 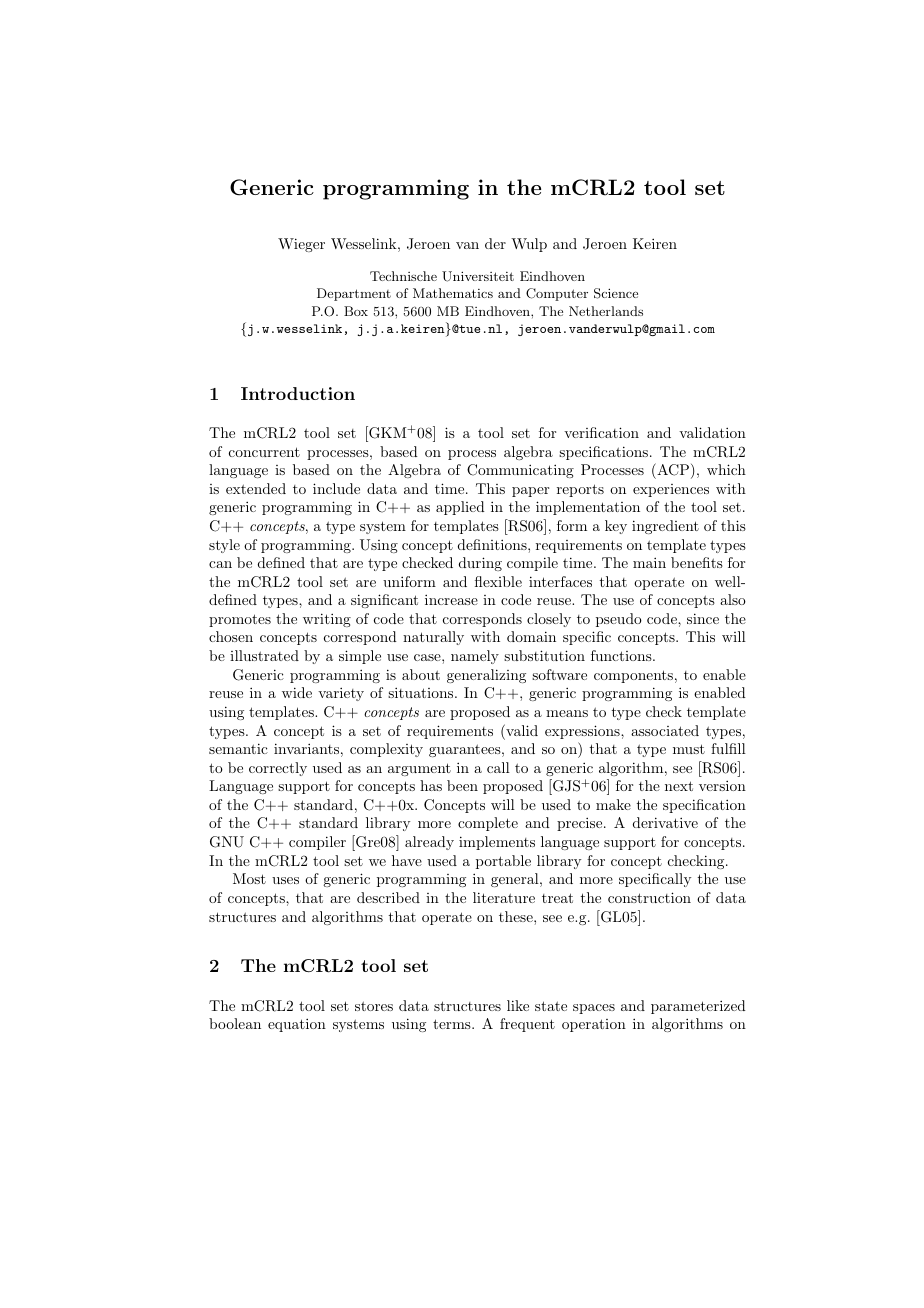 What do you see at coordinates (465, 750) in the document?
I see `guarantees` at bounding box center [465, 750].
